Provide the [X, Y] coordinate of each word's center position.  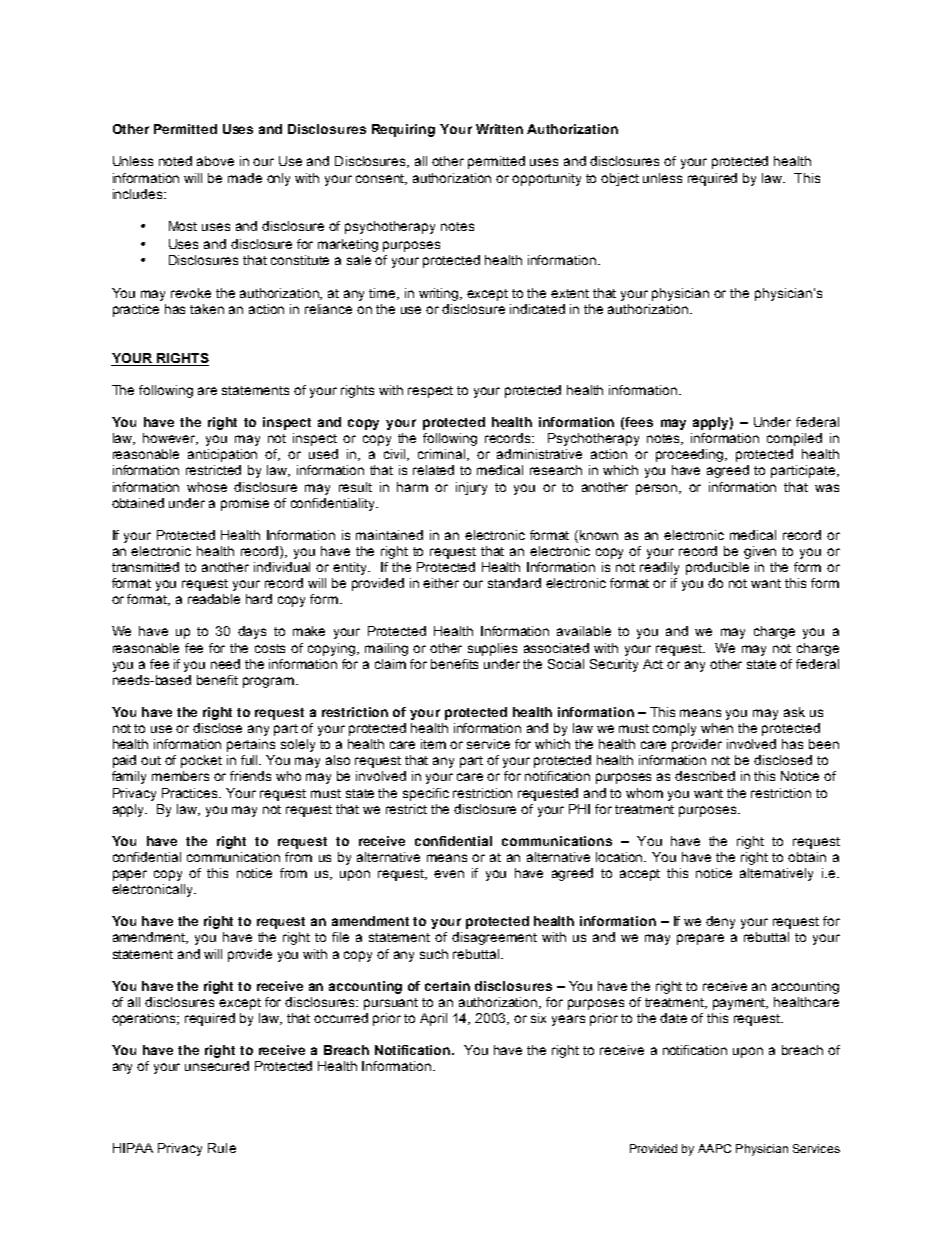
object [620, 179]
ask [794, 712]
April [433, 1019]
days [252, 632]
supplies [492, 649]
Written [499, 129]
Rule [222, 1148]
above [215, 161]
